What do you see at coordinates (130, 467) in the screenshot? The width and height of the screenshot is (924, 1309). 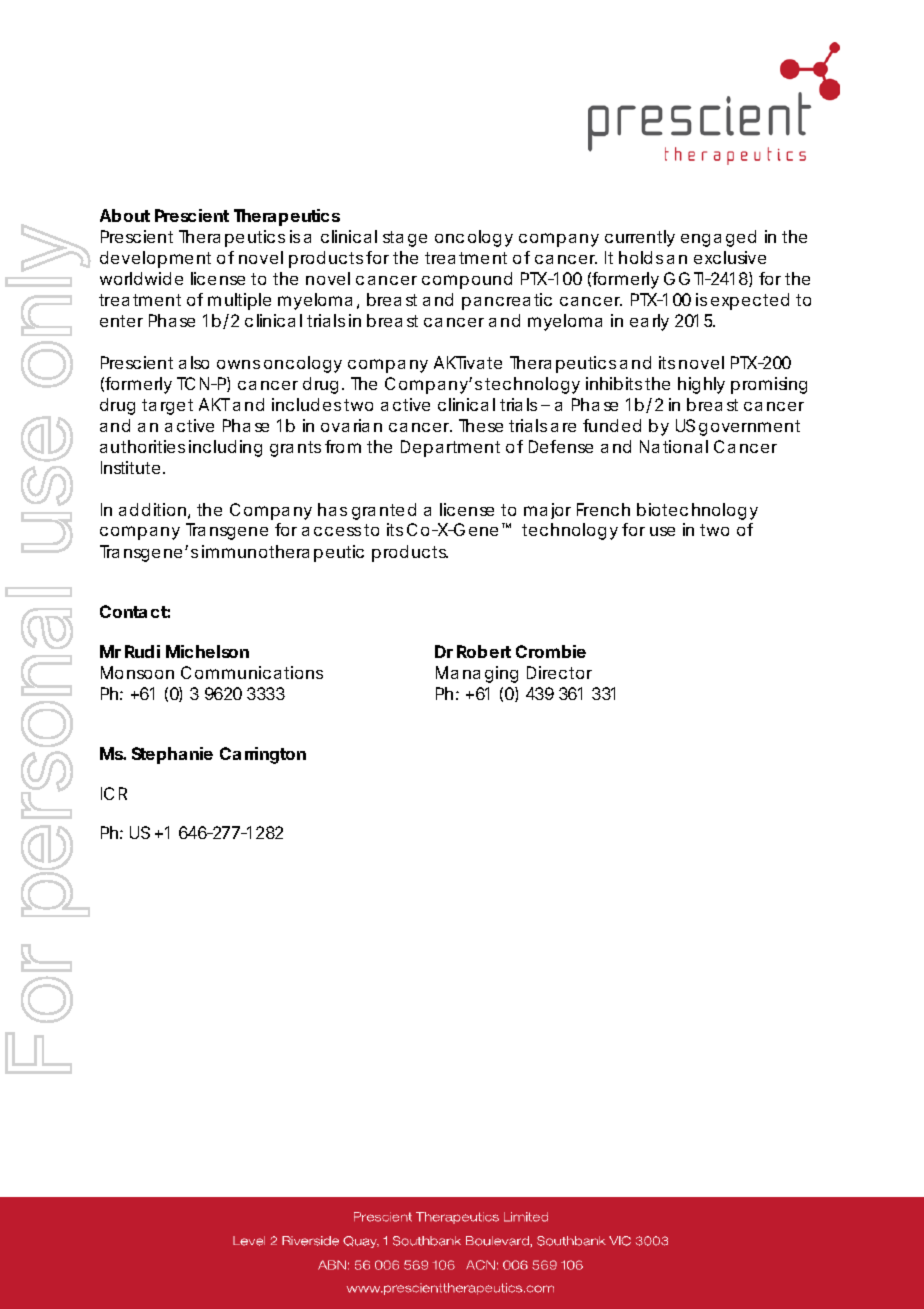 I see `Institute` at bounding box center [130, 467].
